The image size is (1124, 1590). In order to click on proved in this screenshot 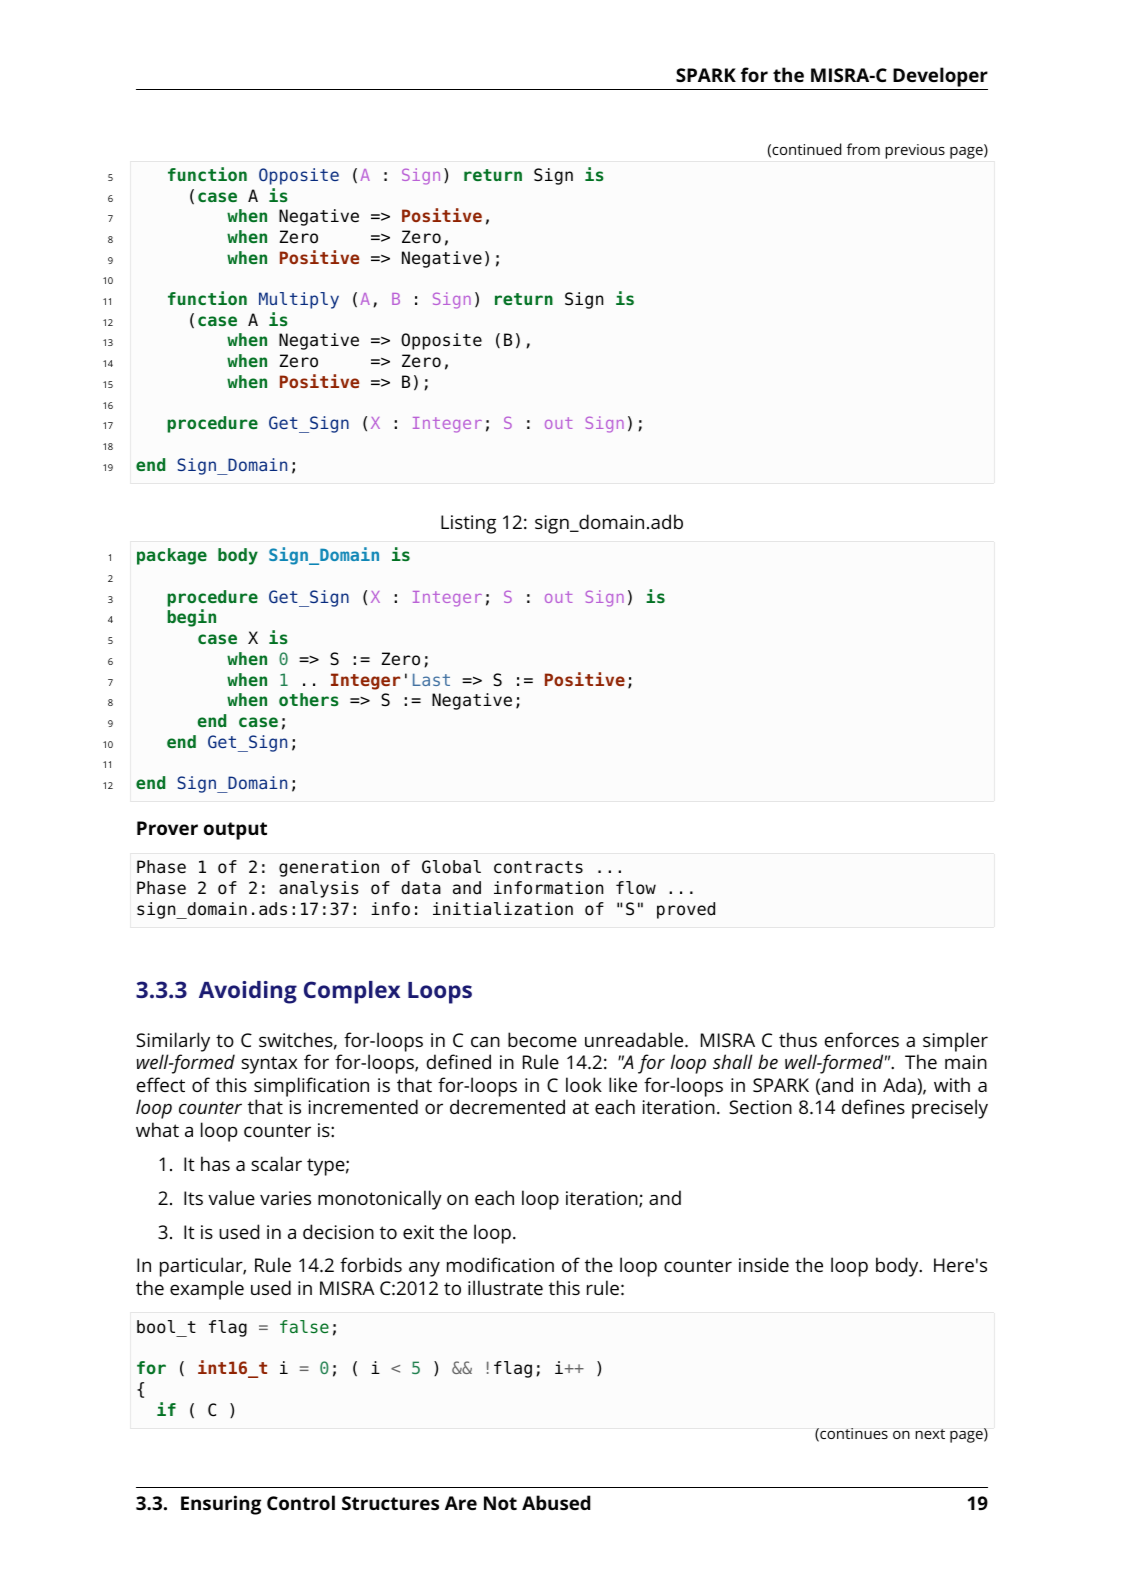, I will do `click(686, 910)`.
